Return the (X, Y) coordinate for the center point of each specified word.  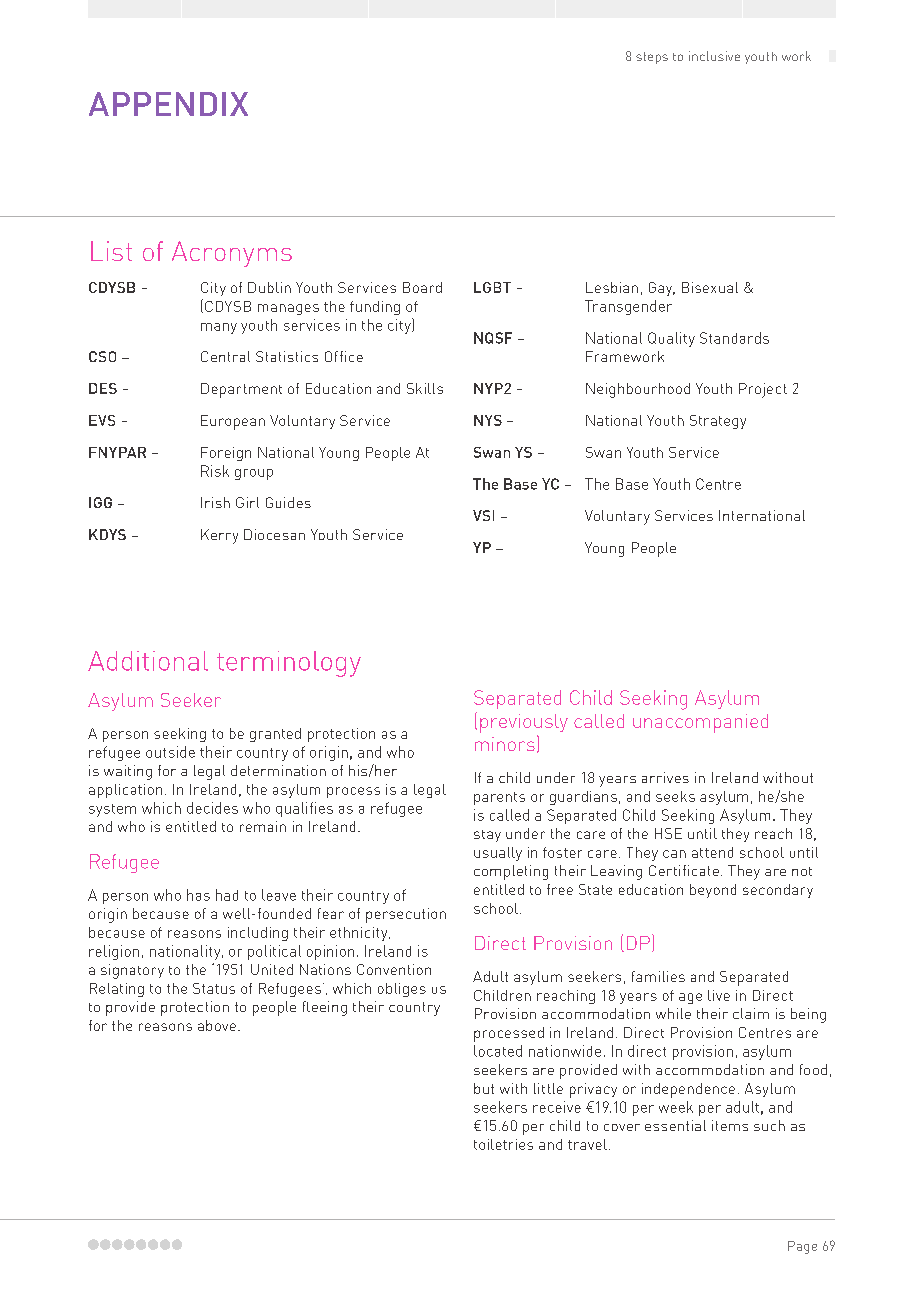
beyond (713, 891)
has (198, 895)
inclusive (714, 56)
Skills (425, 388)
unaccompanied (700, 723)
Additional (148, 661)
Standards (734, 338)
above (217, 1025)
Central (225, 356)
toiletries (503, 1144)
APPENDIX (168, 104)
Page (802, 1247)
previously (524, 723)
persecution (406, 915)
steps (652, 58)
